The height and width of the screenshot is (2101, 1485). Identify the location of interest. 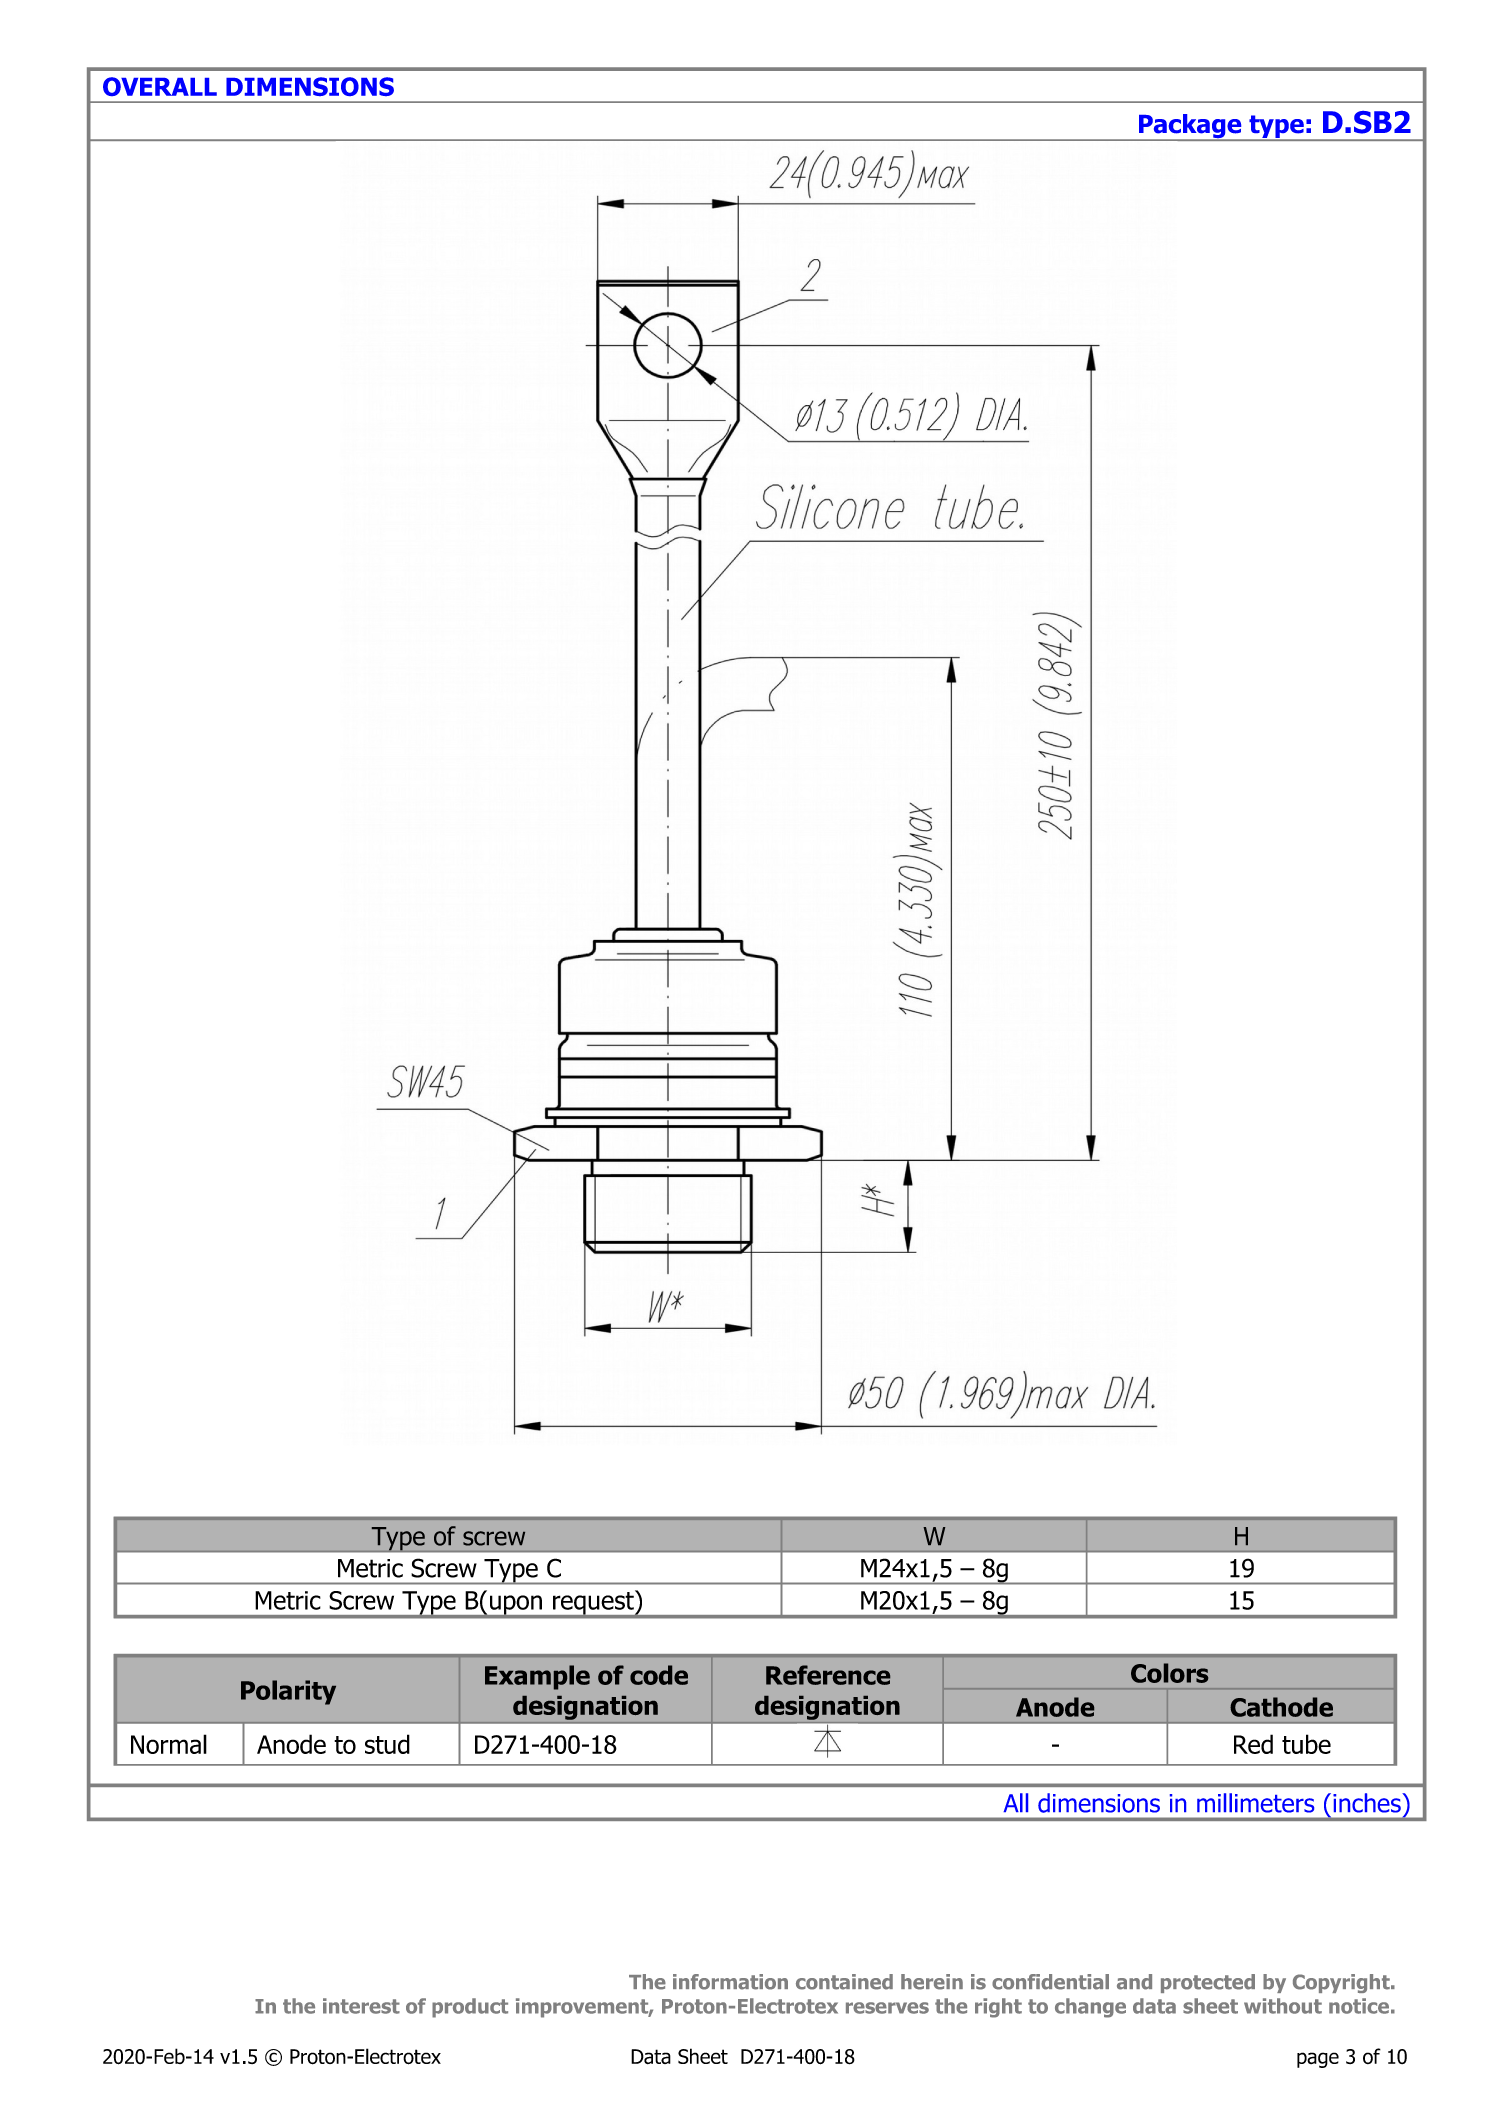
(361, 2006).
